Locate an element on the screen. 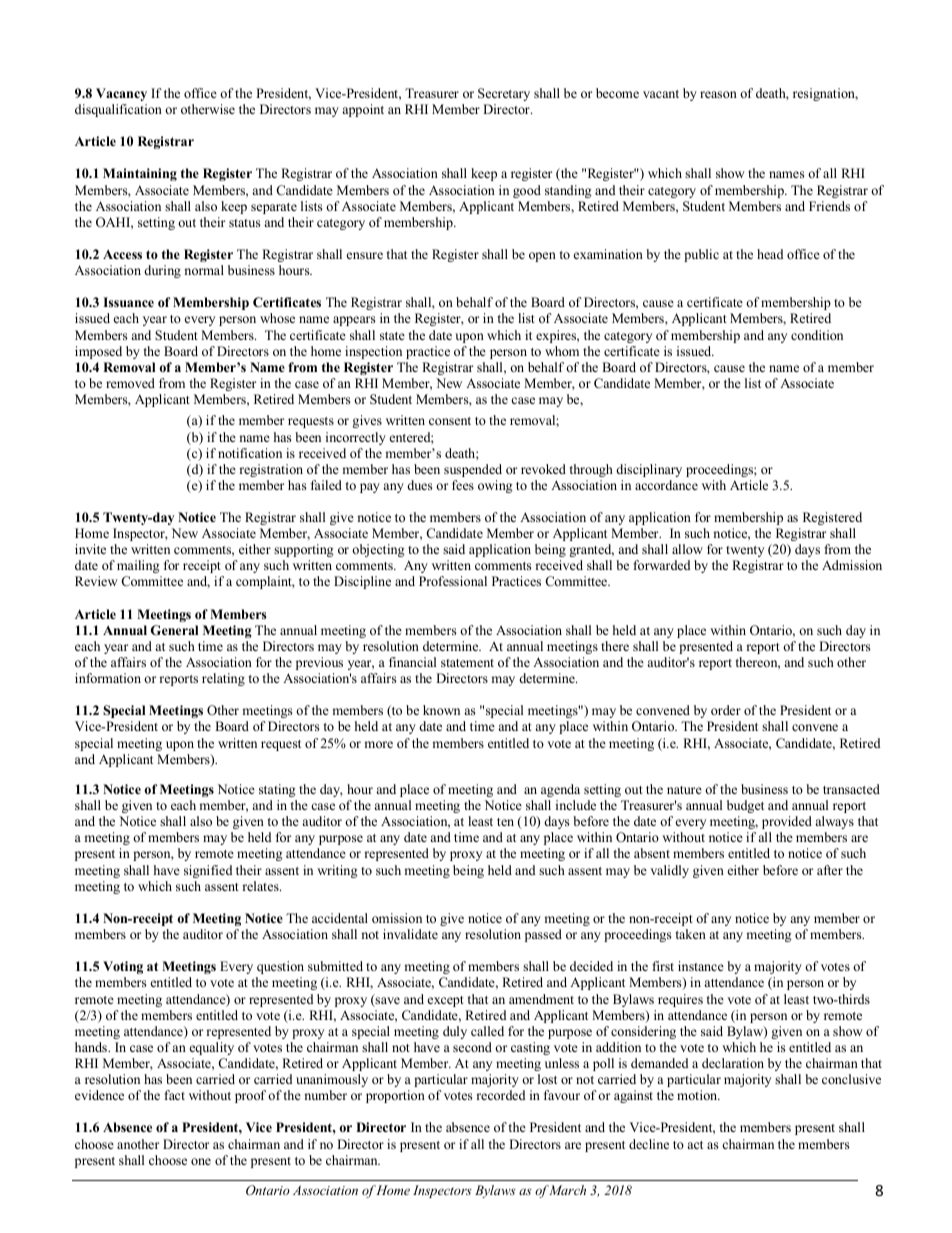 The width and height of the screenshot is (952, 1233). one is located at coordinates (201, 1161).
